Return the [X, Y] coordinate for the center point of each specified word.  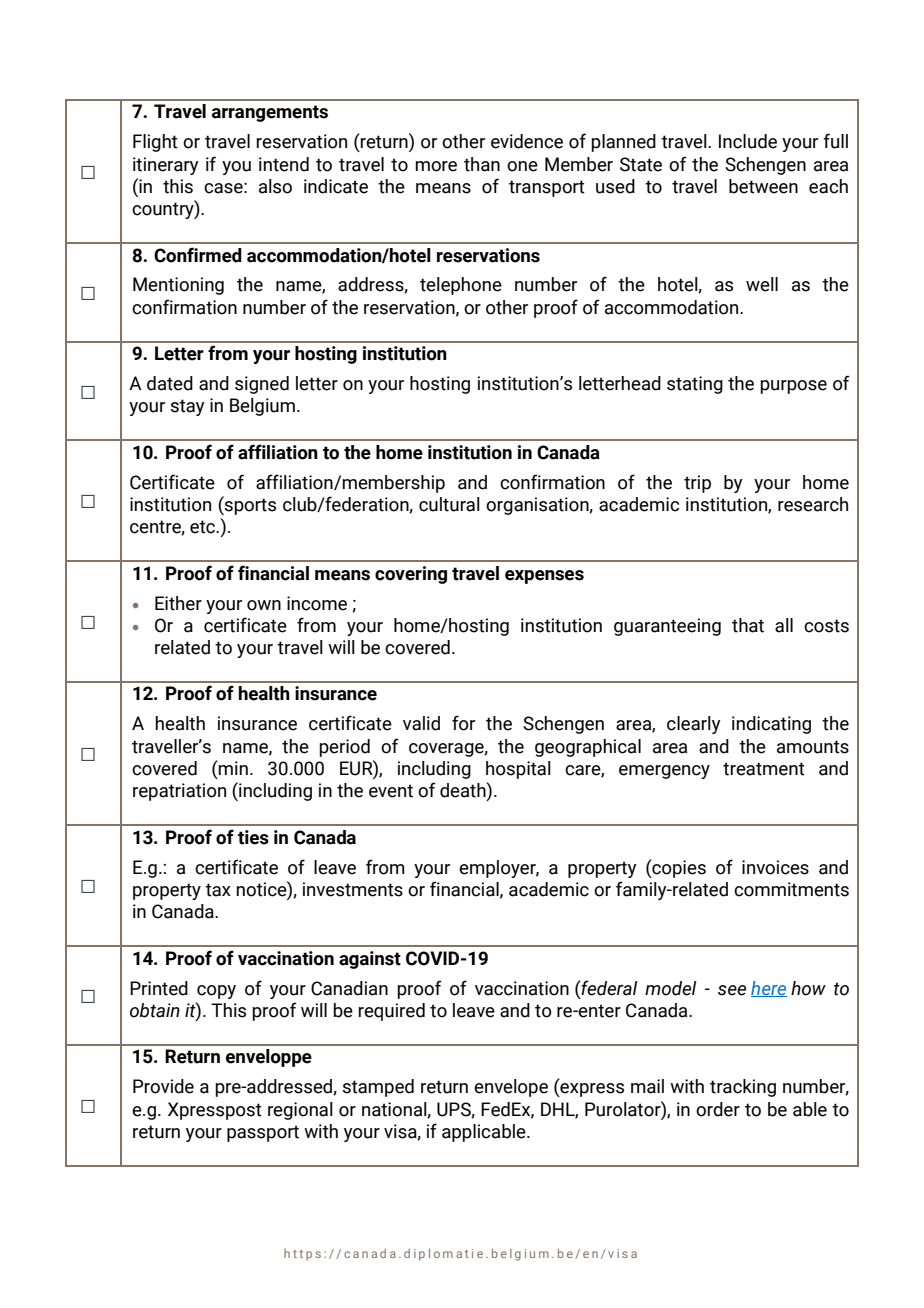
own [264, 605]
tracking [743, 1088]
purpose [793, 387]
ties [253, 837]
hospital [518, 770]
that [748, 625]
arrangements [270, 113]
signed [262, 385]
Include [748, 141]
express [591, 1090]
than [482, 164]
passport [263, 1133]
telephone [461, 286]
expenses [544, 577]
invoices [775, 867]
